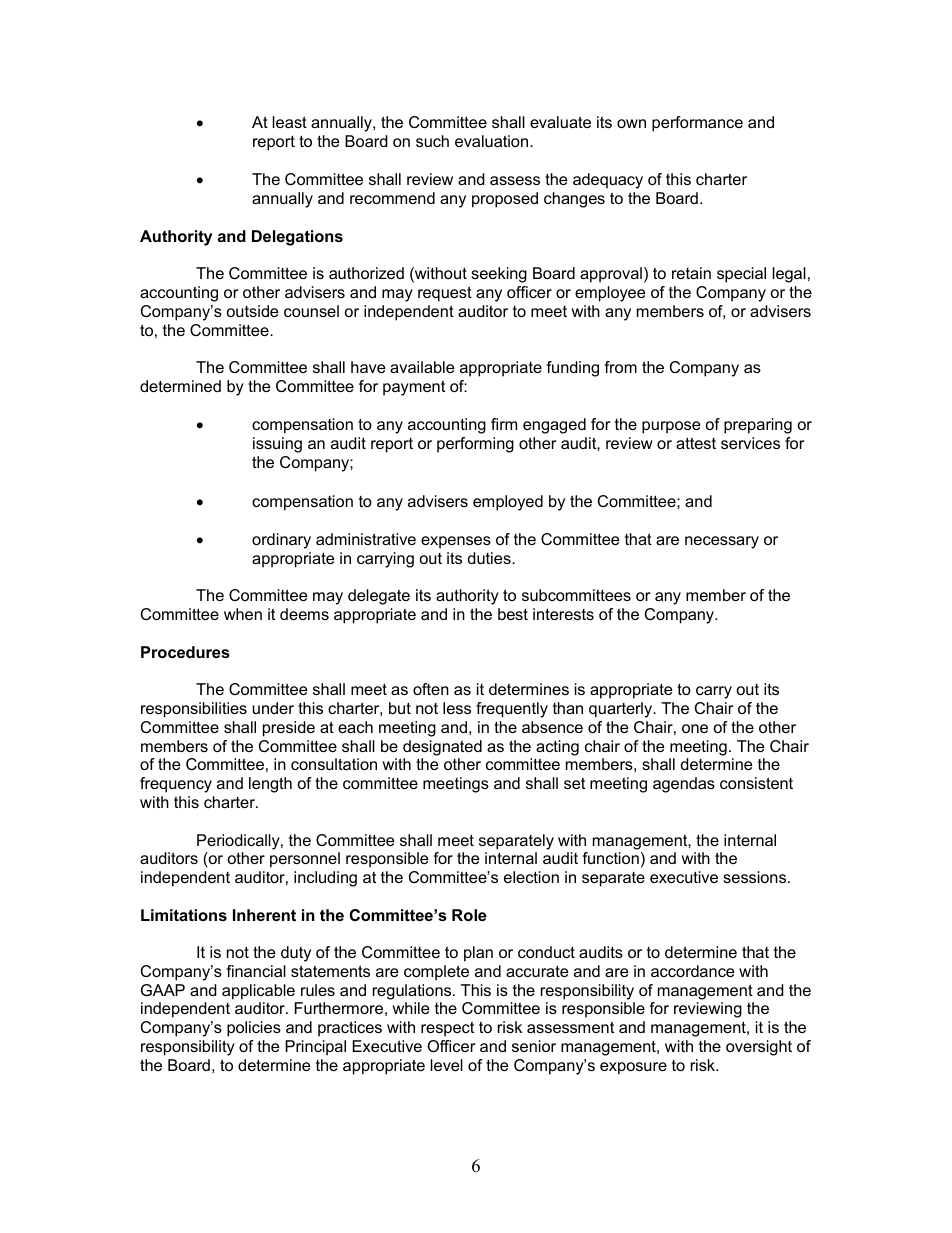 Image resolution: width=952 pixels, height=1233 pixels. I want to click on designated, so click(442, 748).
